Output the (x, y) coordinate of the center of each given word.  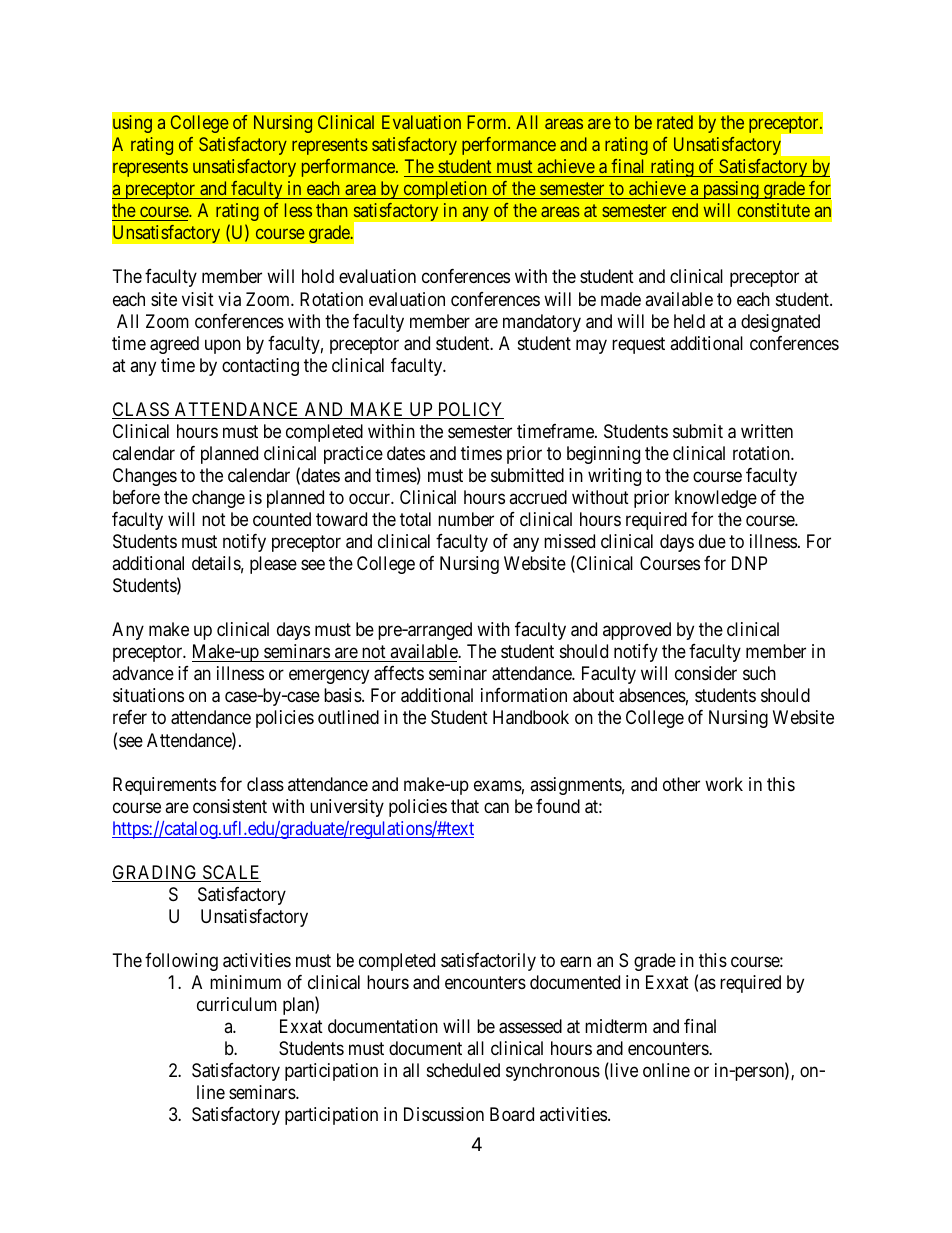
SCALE (231, 873)
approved (637, 631)
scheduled (463, 1070)
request (638, 345)
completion (445, 190)
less (298, 210)
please (273, 565)
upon (223, 346)
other (681, 784)
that (465, 806)
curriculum (237, 1004)
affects (399, 673)
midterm (616, 1026)
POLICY (469, 410)
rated (675, 122)
